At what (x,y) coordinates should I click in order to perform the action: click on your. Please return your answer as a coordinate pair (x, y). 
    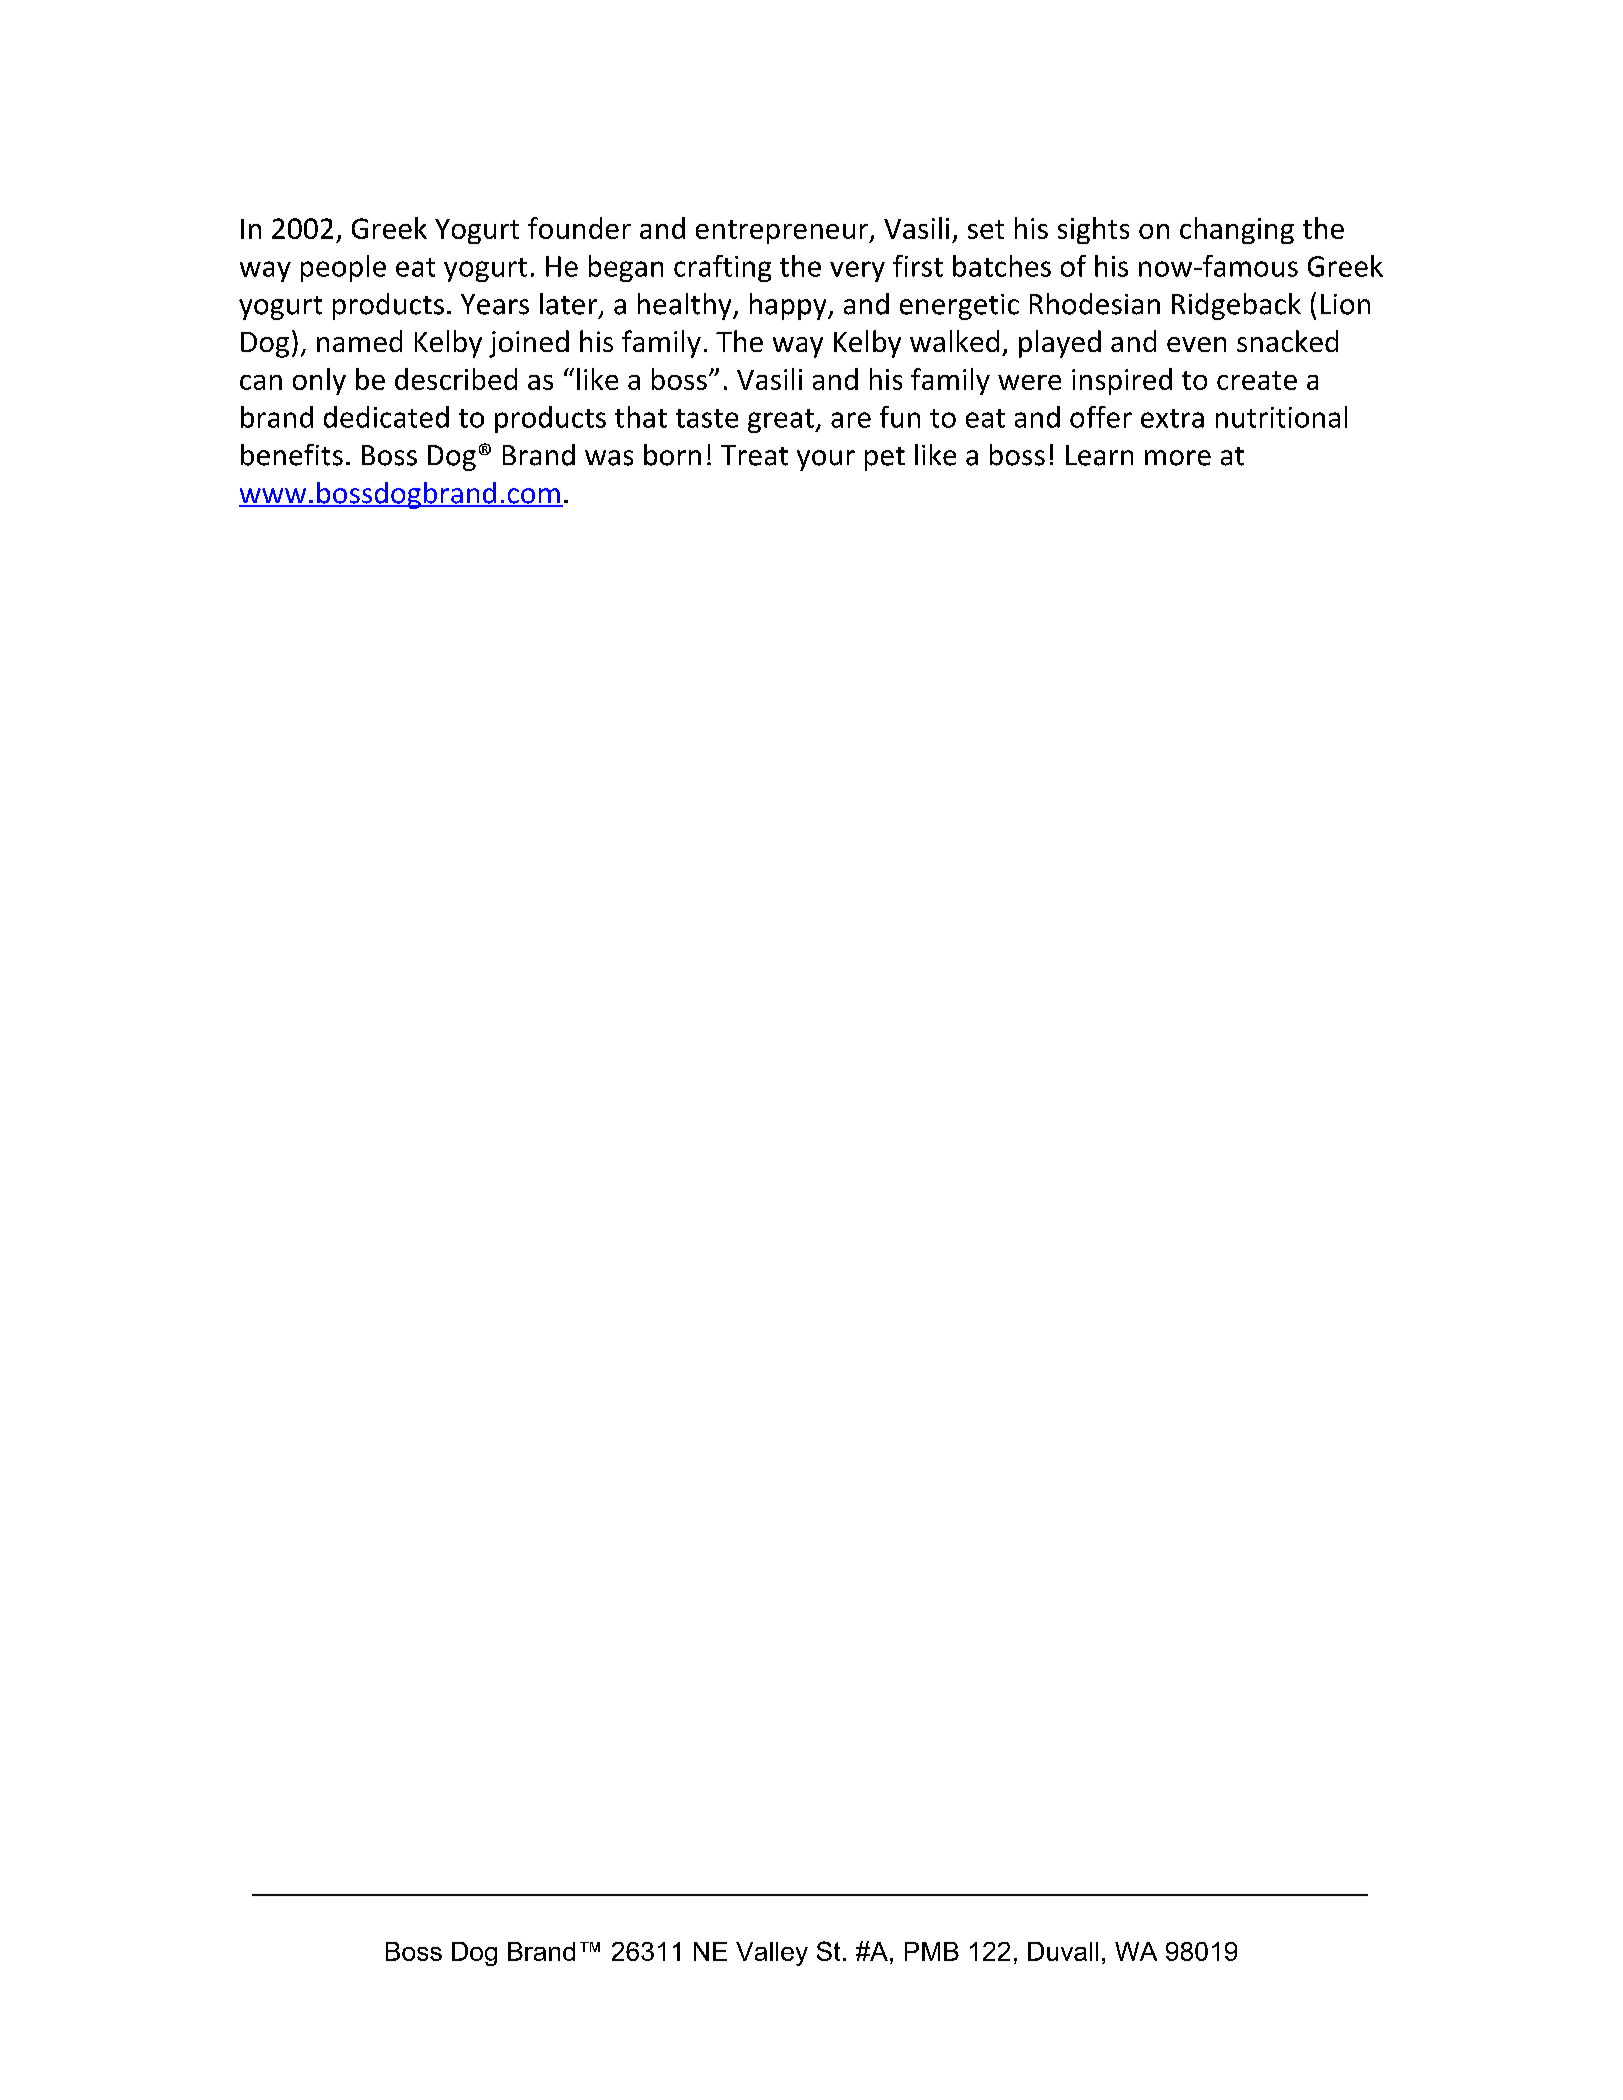
    Looking at the image, I should click on (826, 460).
